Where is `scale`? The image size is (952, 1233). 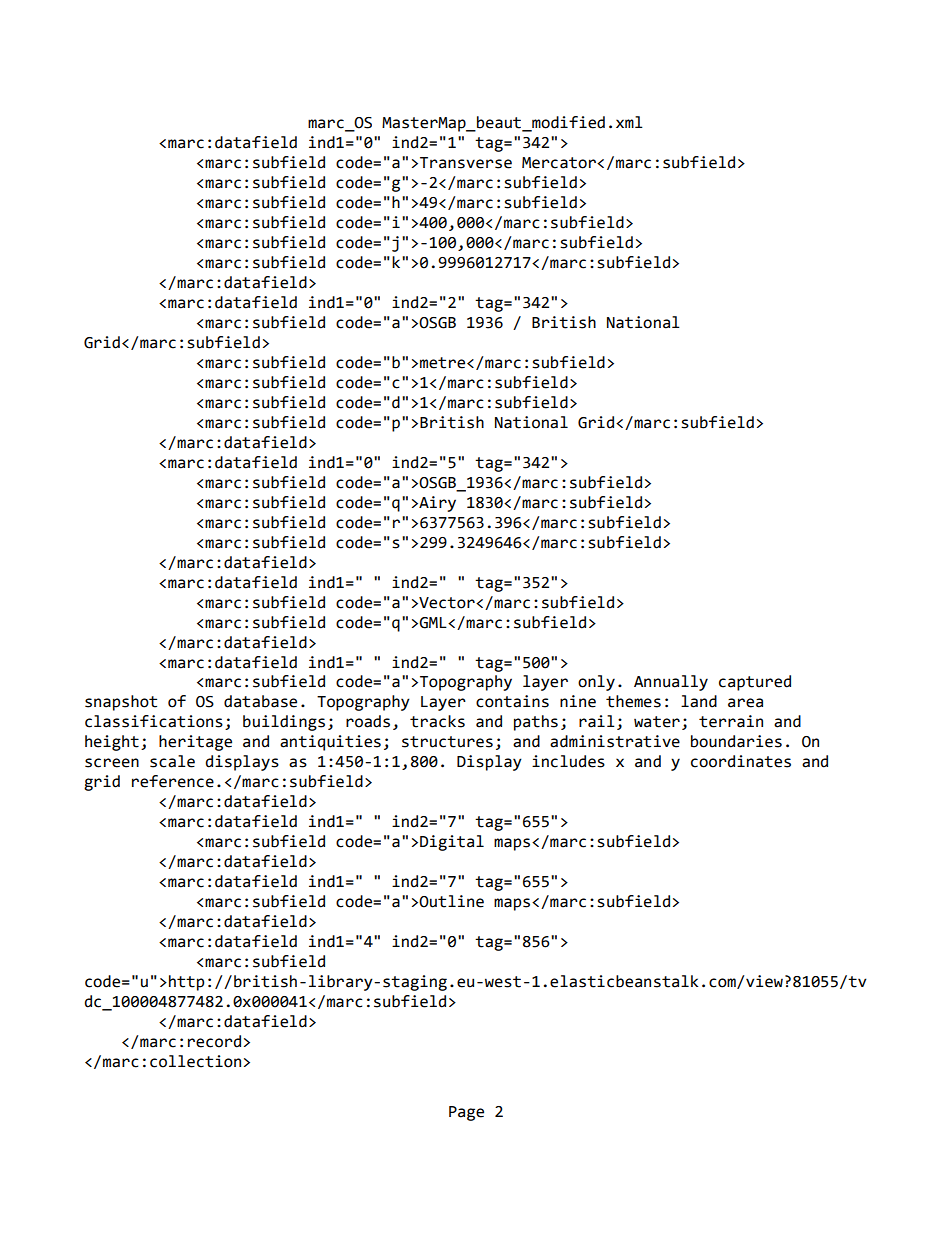
scale is located at coordinates (172, 761).
